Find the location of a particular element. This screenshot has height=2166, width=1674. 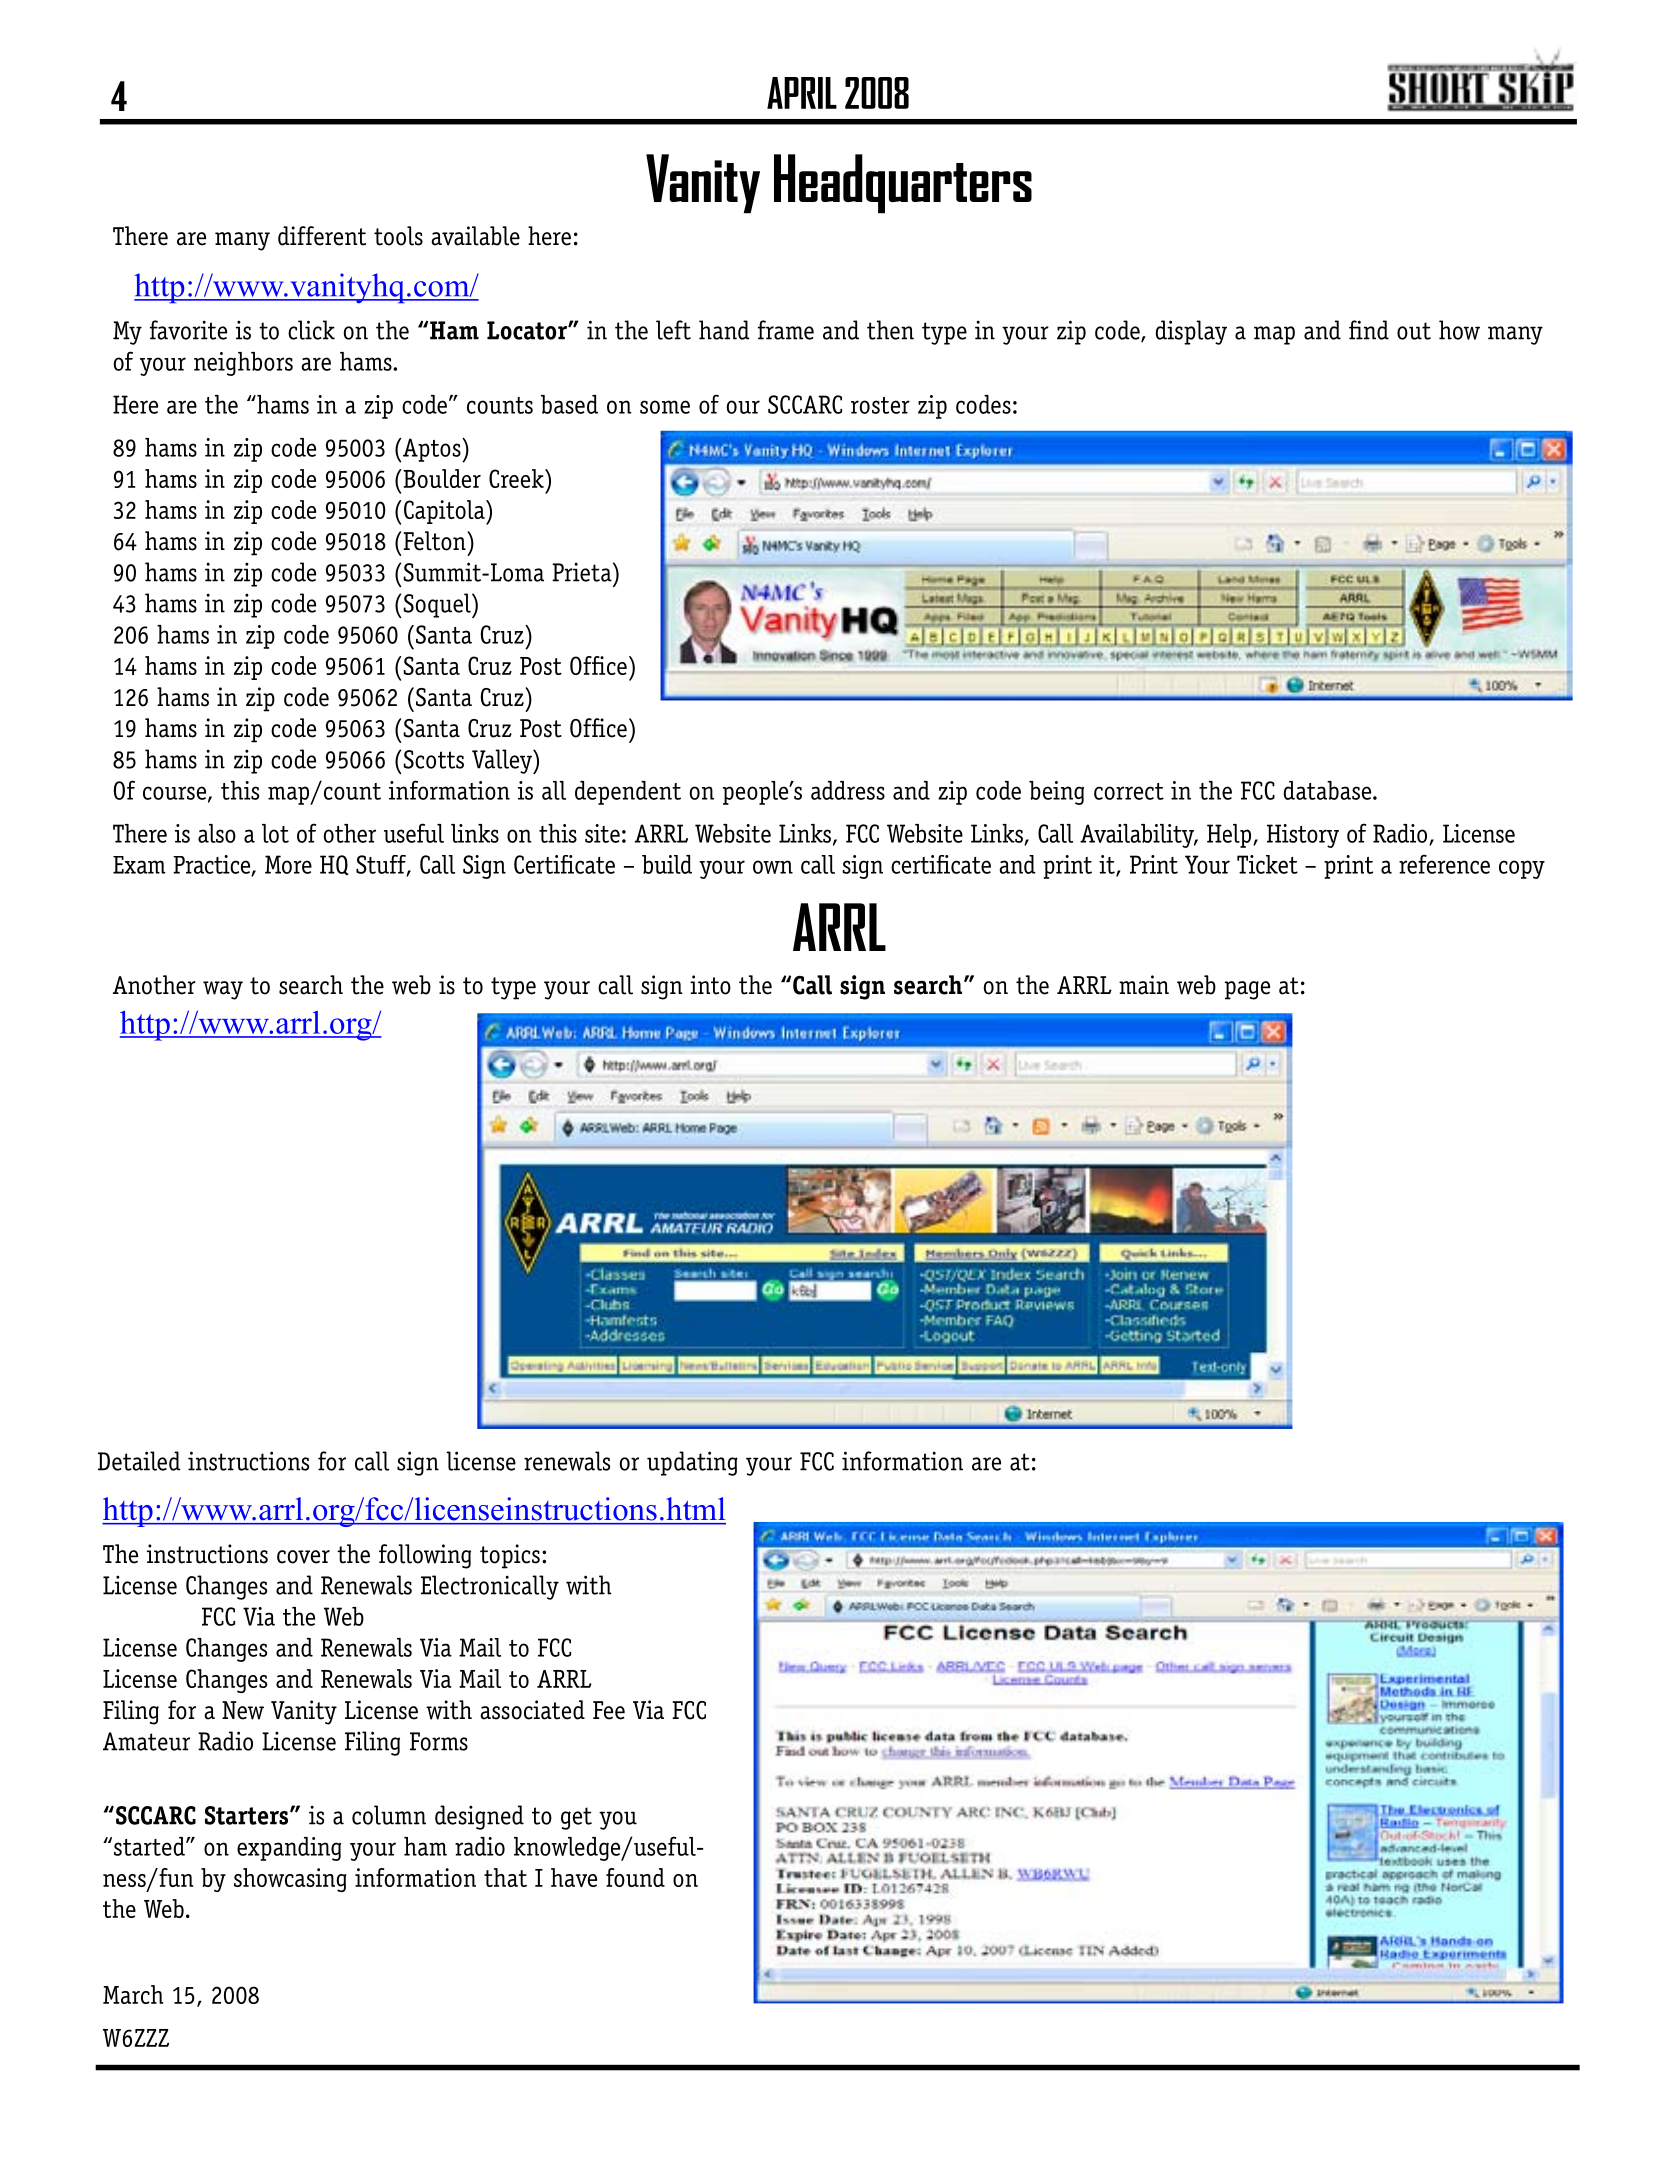

find is located at coordinates (1369, 330).
